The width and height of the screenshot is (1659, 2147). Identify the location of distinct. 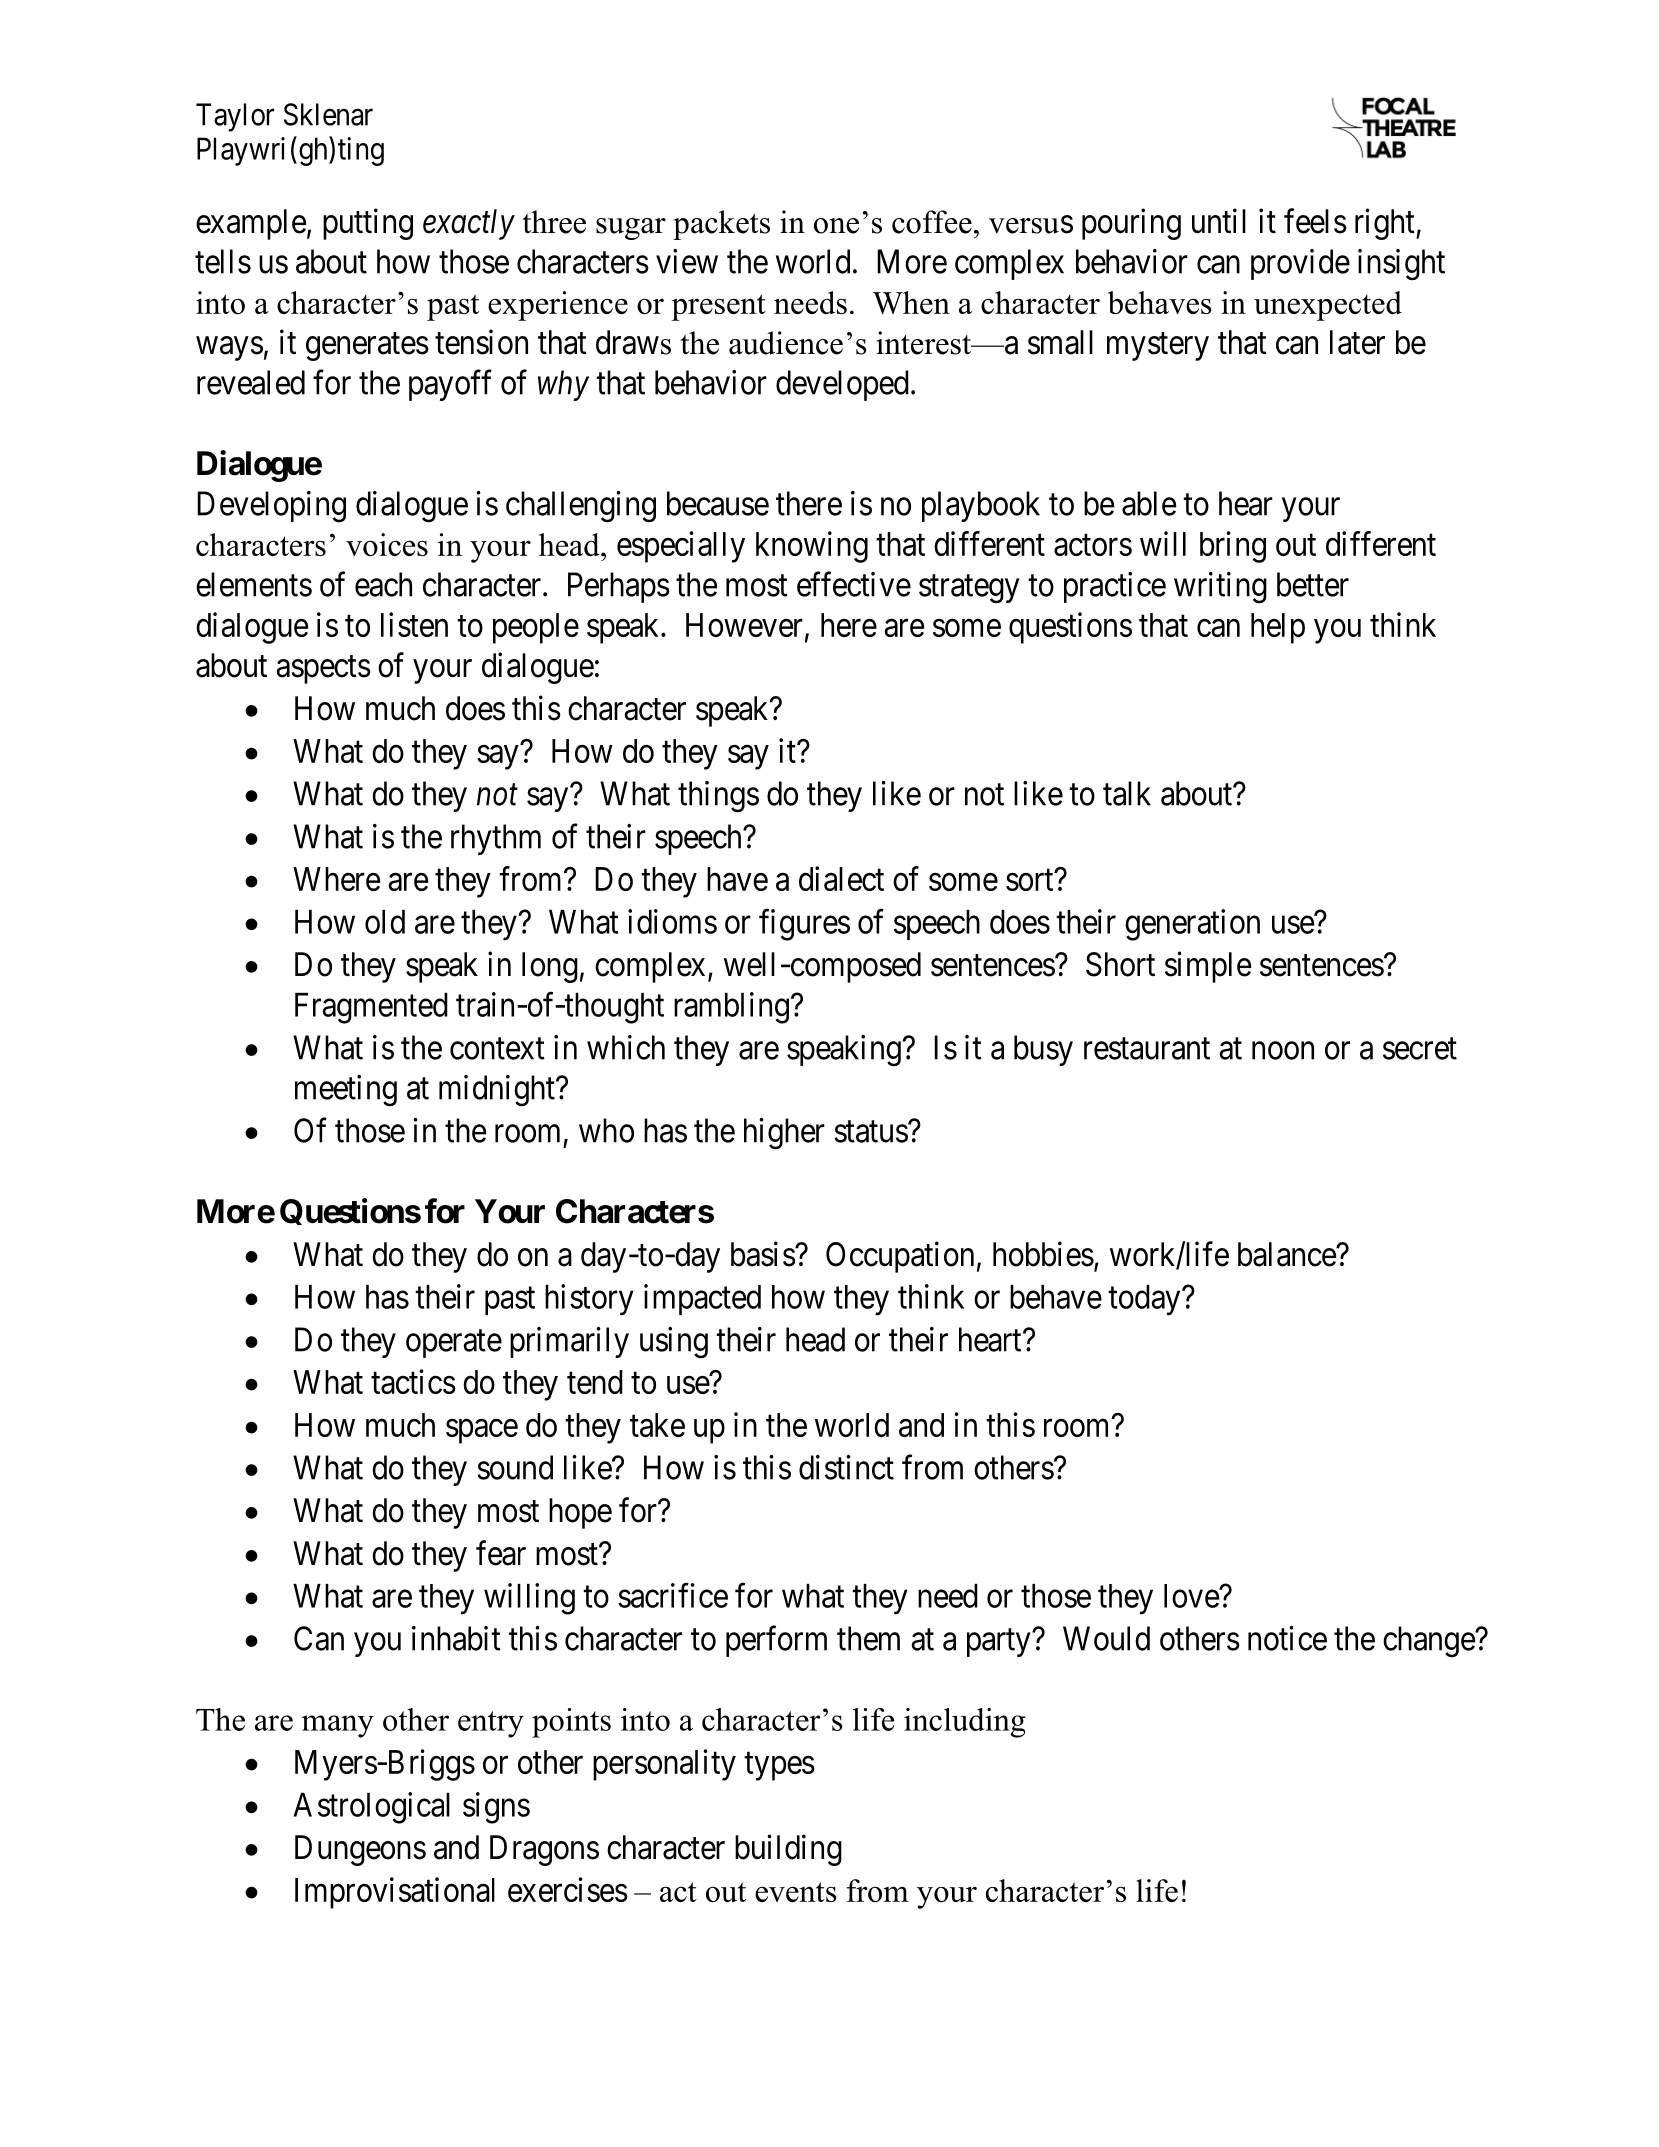
(846, 1467).
